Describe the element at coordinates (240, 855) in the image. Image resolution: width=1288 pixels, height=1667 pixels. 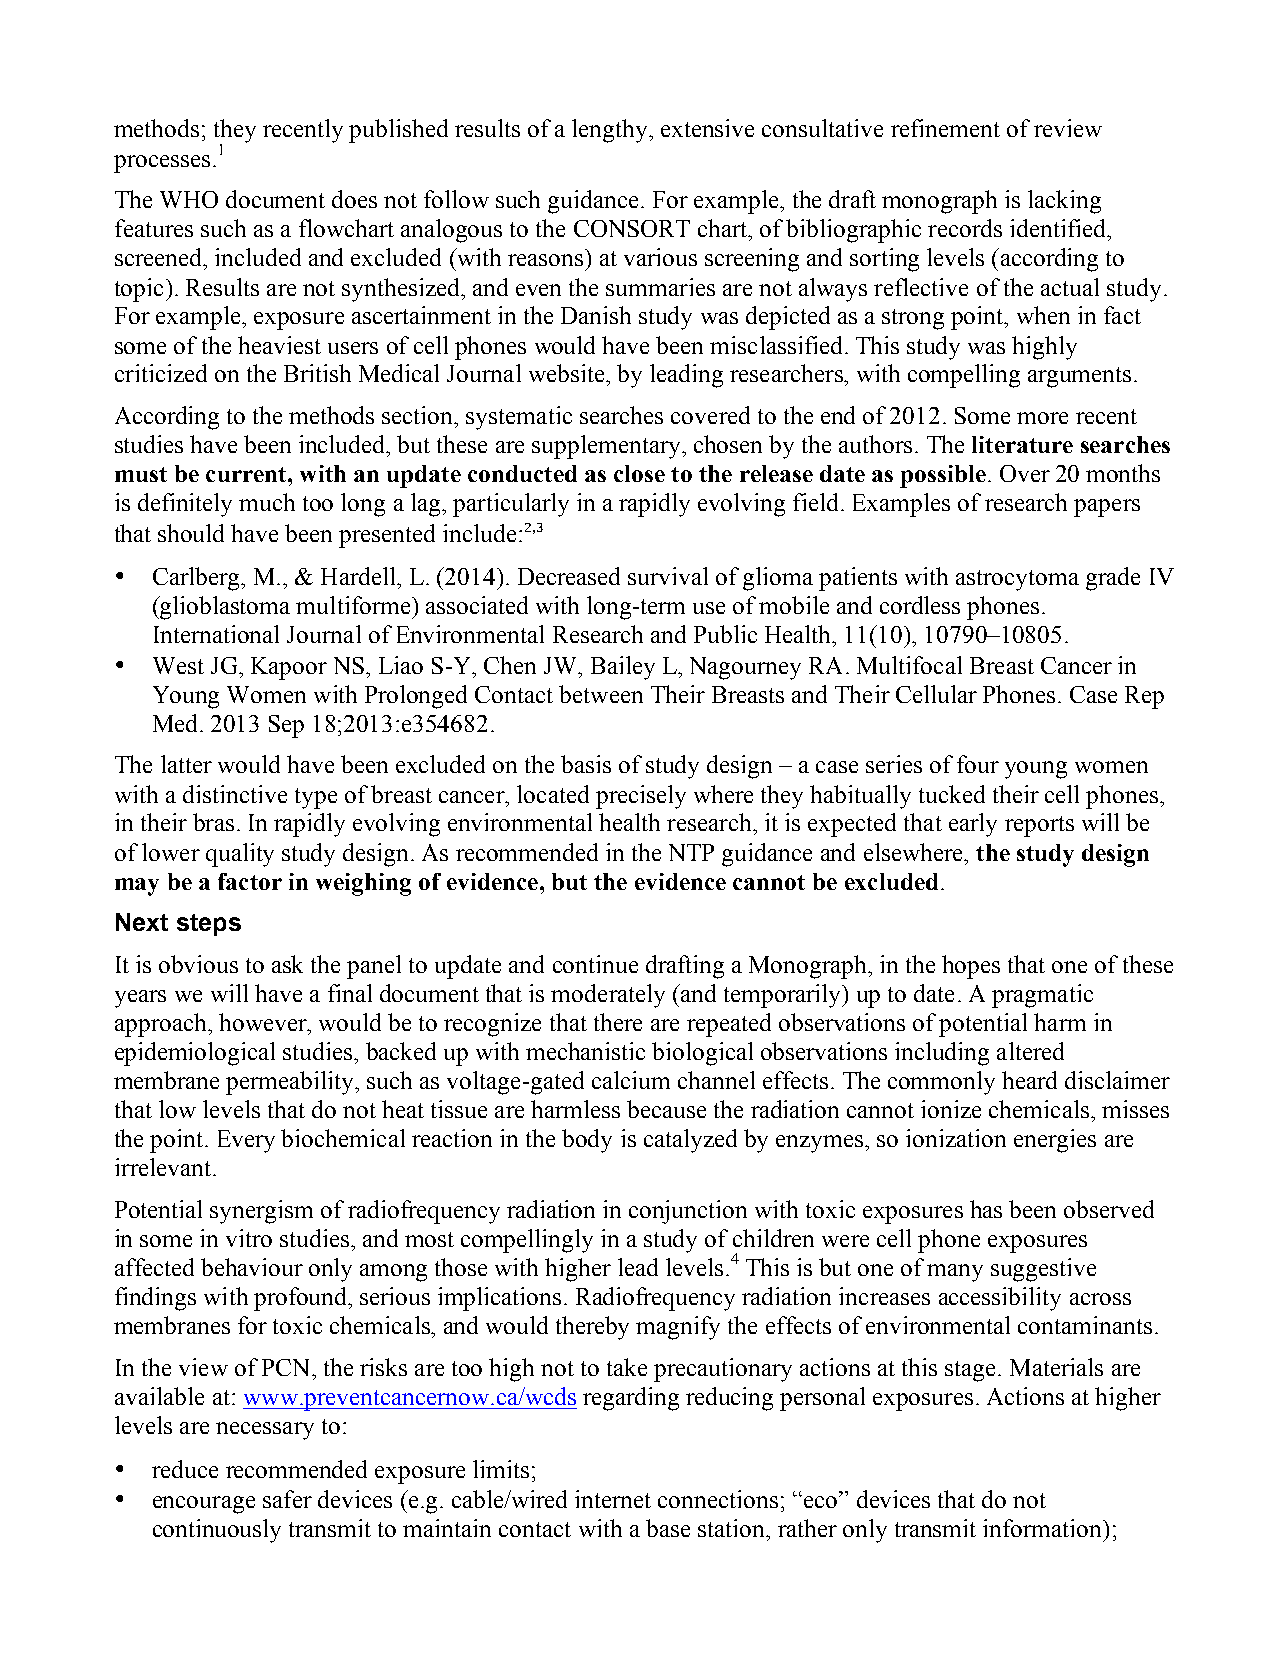
I see `quality` at that location.
